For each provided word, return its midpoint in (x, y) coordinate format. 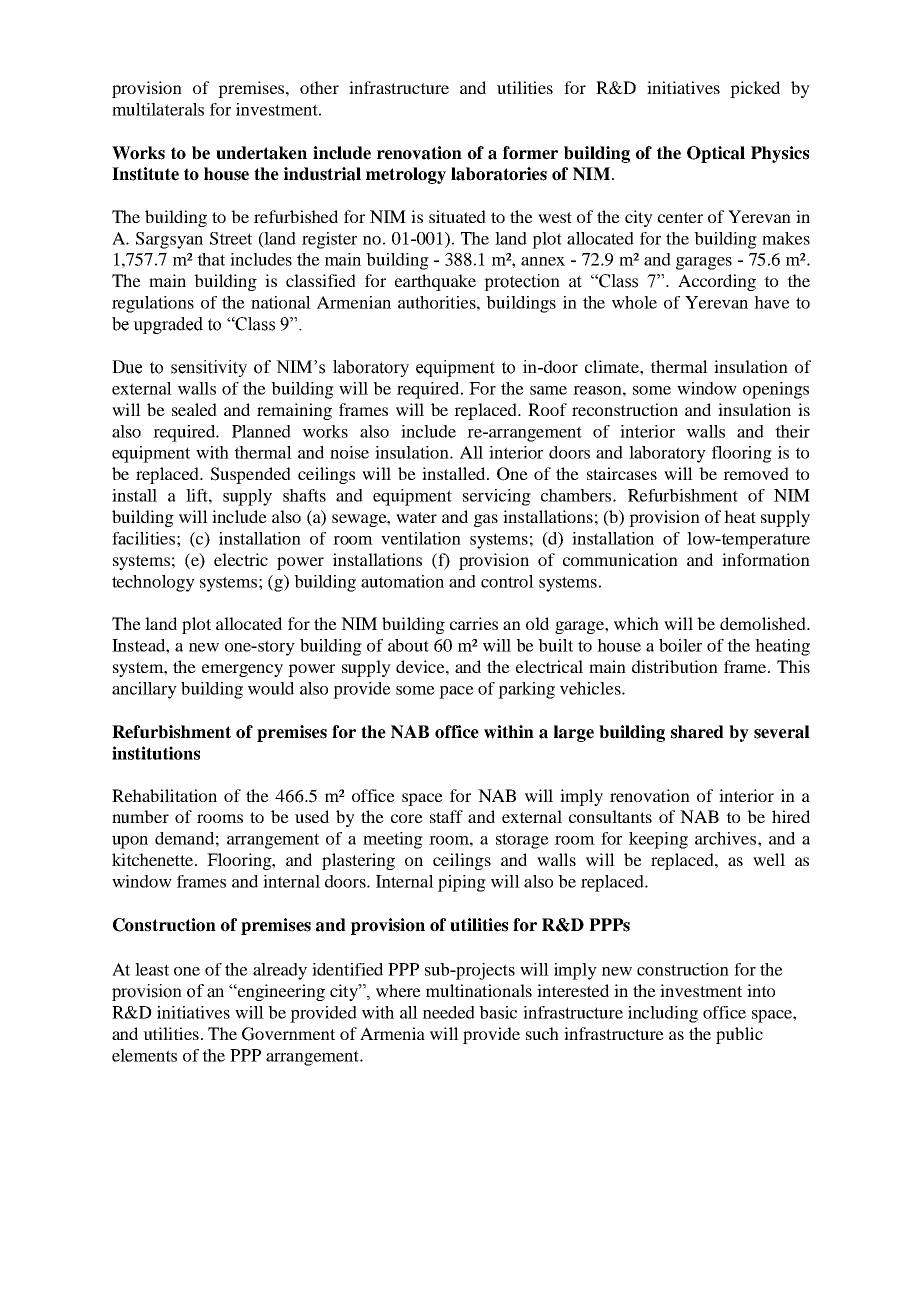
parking (526, 690)
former (530, 153)
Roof (547, 409)
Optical (716, 154)
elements (144, 1055)
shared (697, 732)
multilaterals (158, 109)
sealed (194, 409)
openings (776, 390)
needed (449, 1012)
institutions (156, 753)
